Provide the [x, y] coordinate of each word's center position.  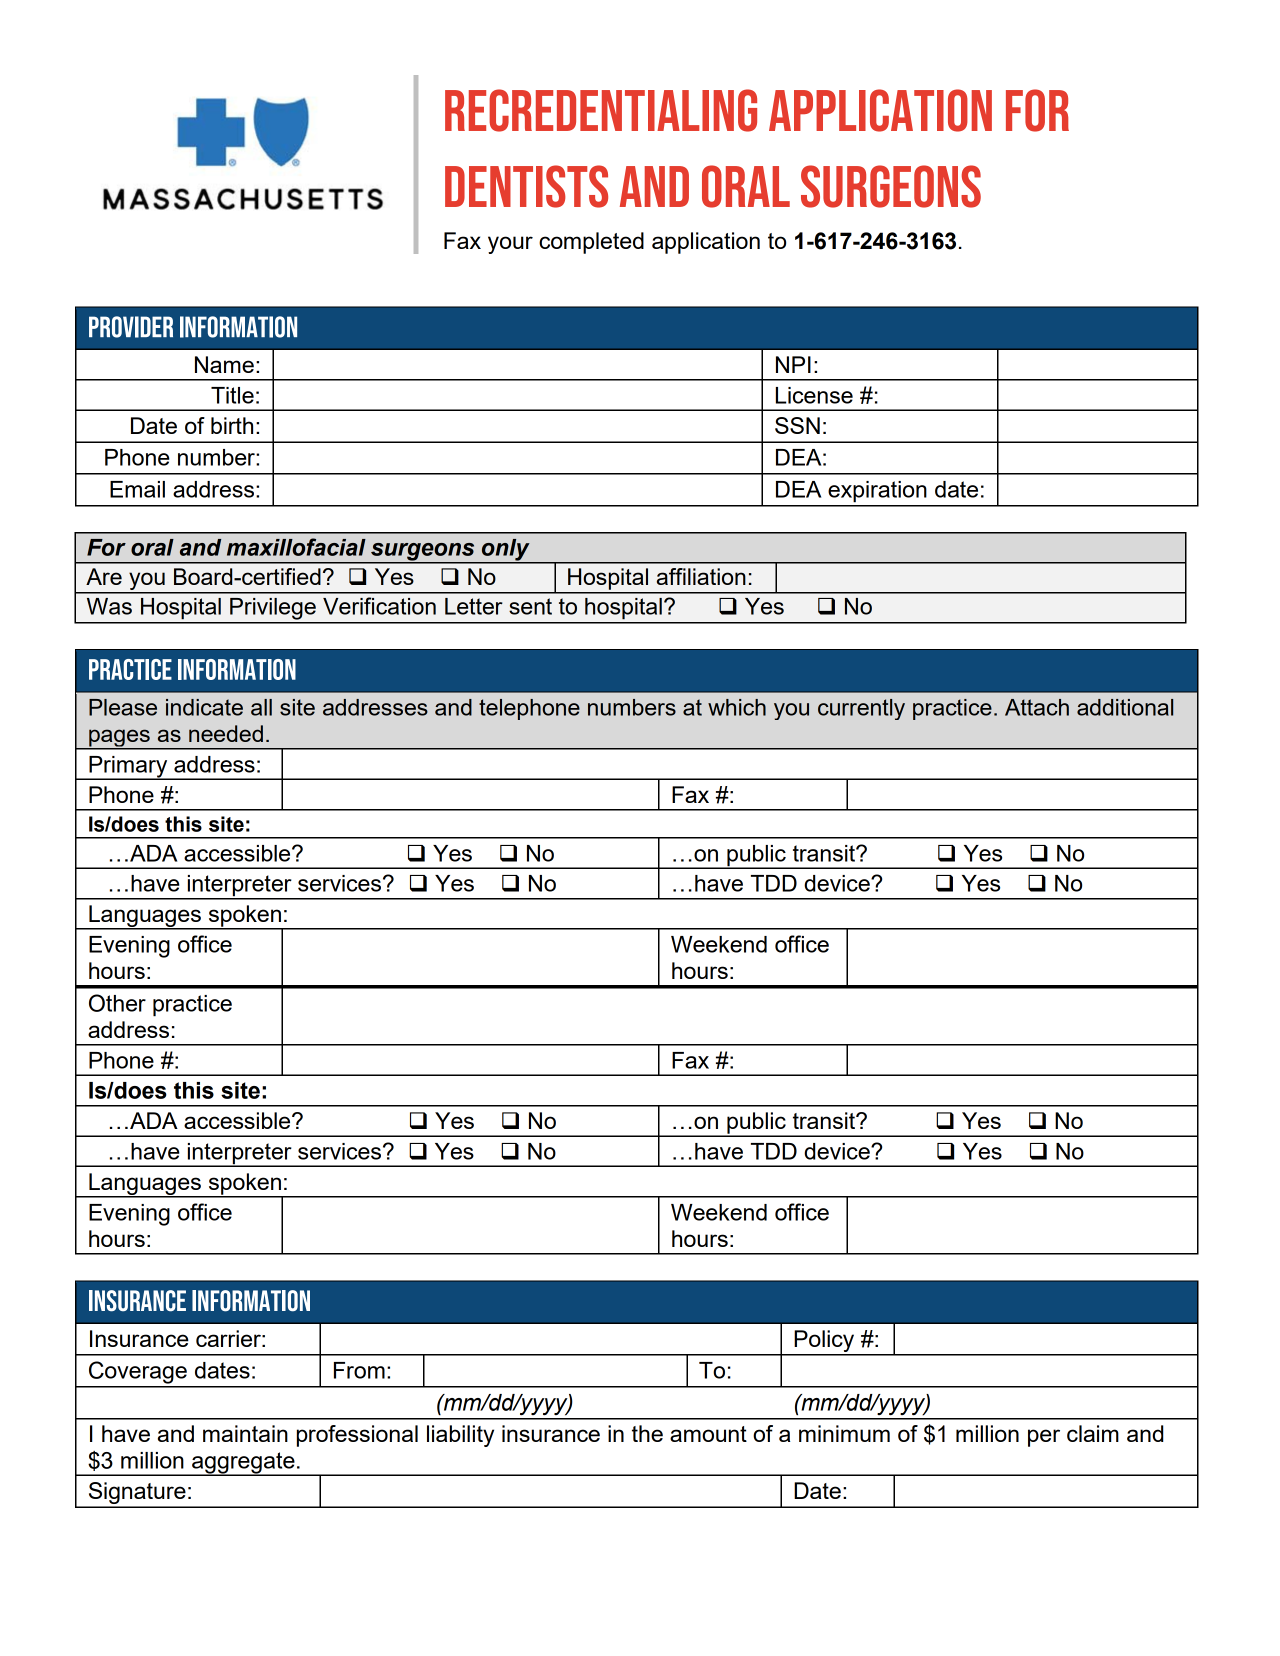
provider [131, 327]
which [737, 707]
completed [591, 243]
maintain [245, 1433]
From [359, 1370]
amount [708, 1434]
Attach [1037, 707]
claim [1093, 1433]
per [1044, 1438]
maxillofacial [296, 547]
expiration [877, 492]
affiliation [701, 576]
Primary [128, 768]
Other [117, 1003]
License [814, 395]
